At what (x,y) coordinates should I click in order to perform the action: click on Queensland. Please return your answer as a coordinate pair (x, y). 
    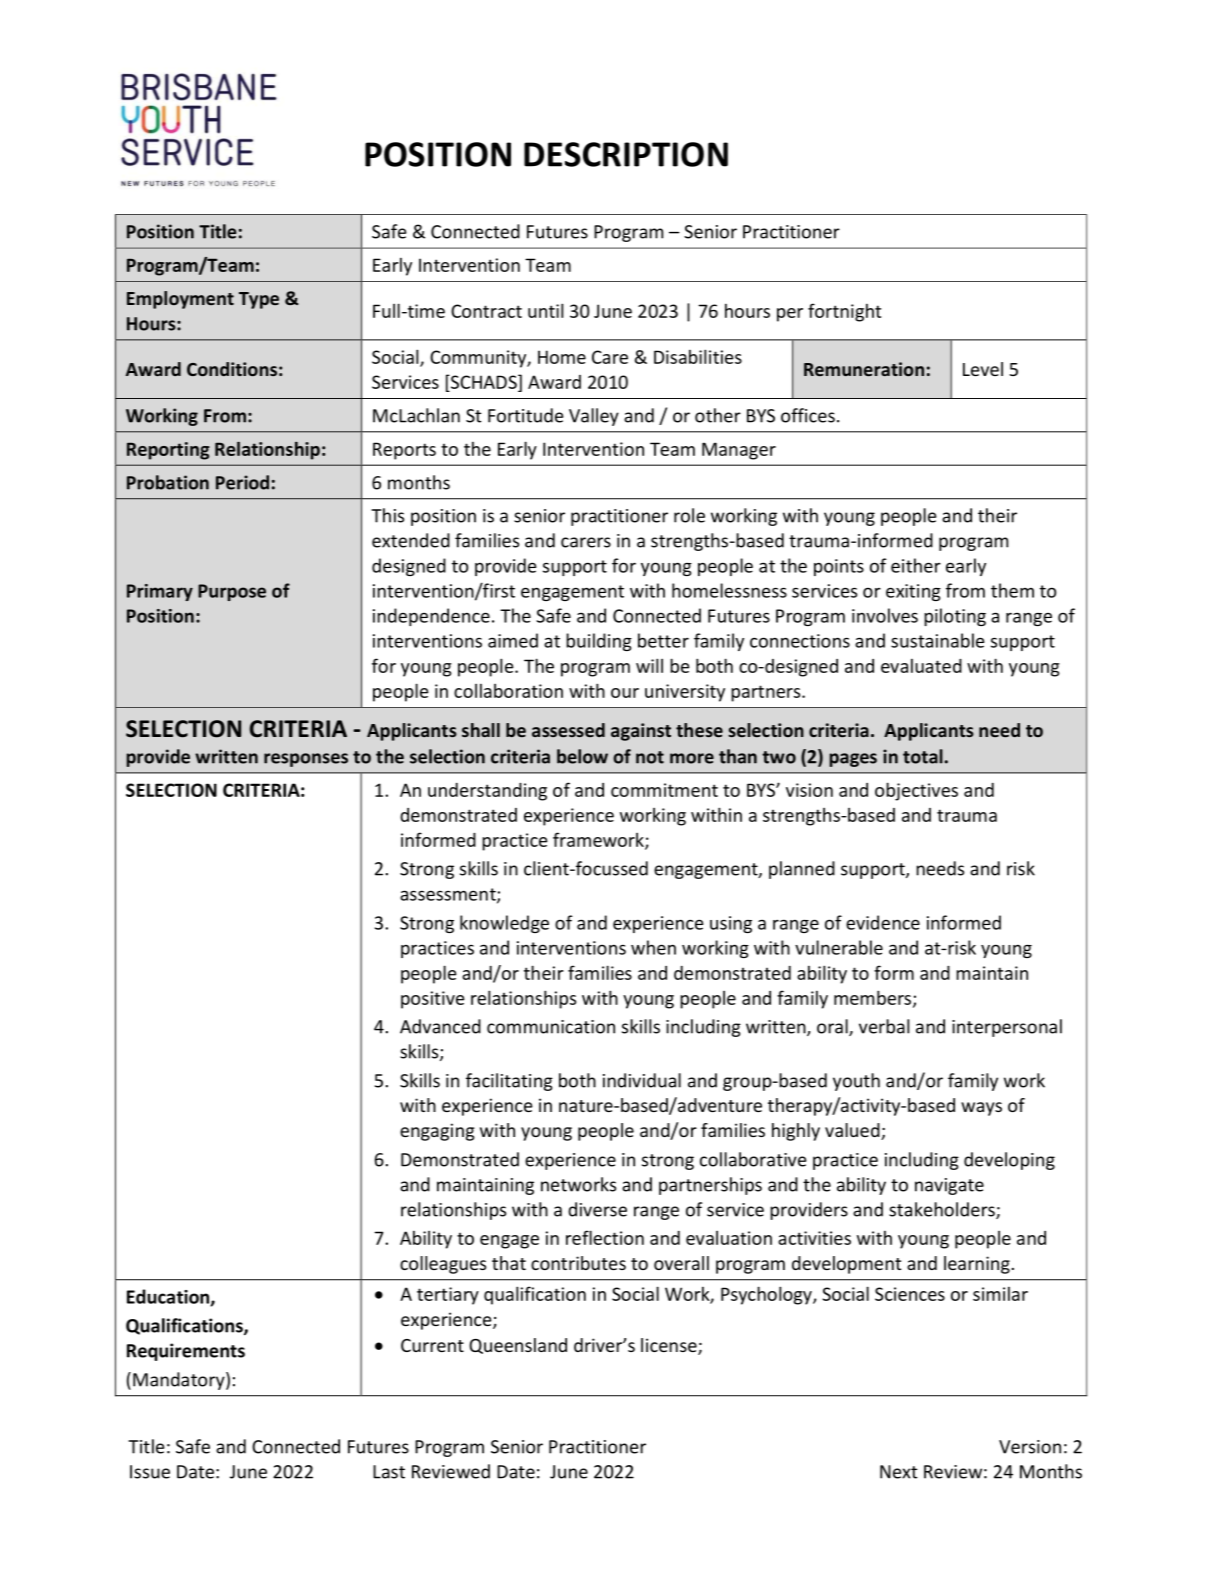
    Looking at the image, I should click on (518, 1346).
